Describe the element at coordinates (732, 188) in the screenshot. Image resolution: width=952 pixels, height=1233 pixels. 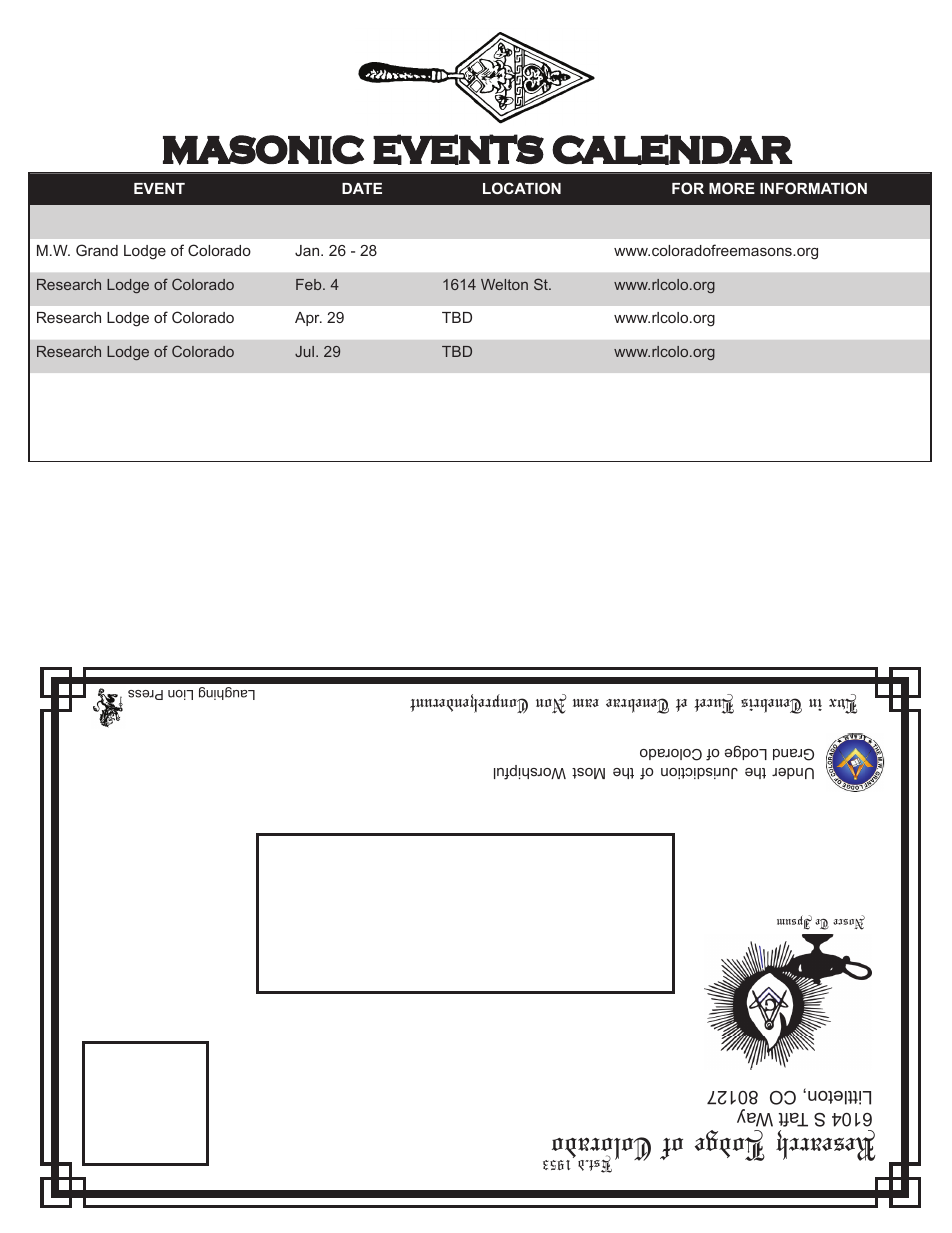
I see `MORE` at that location.
